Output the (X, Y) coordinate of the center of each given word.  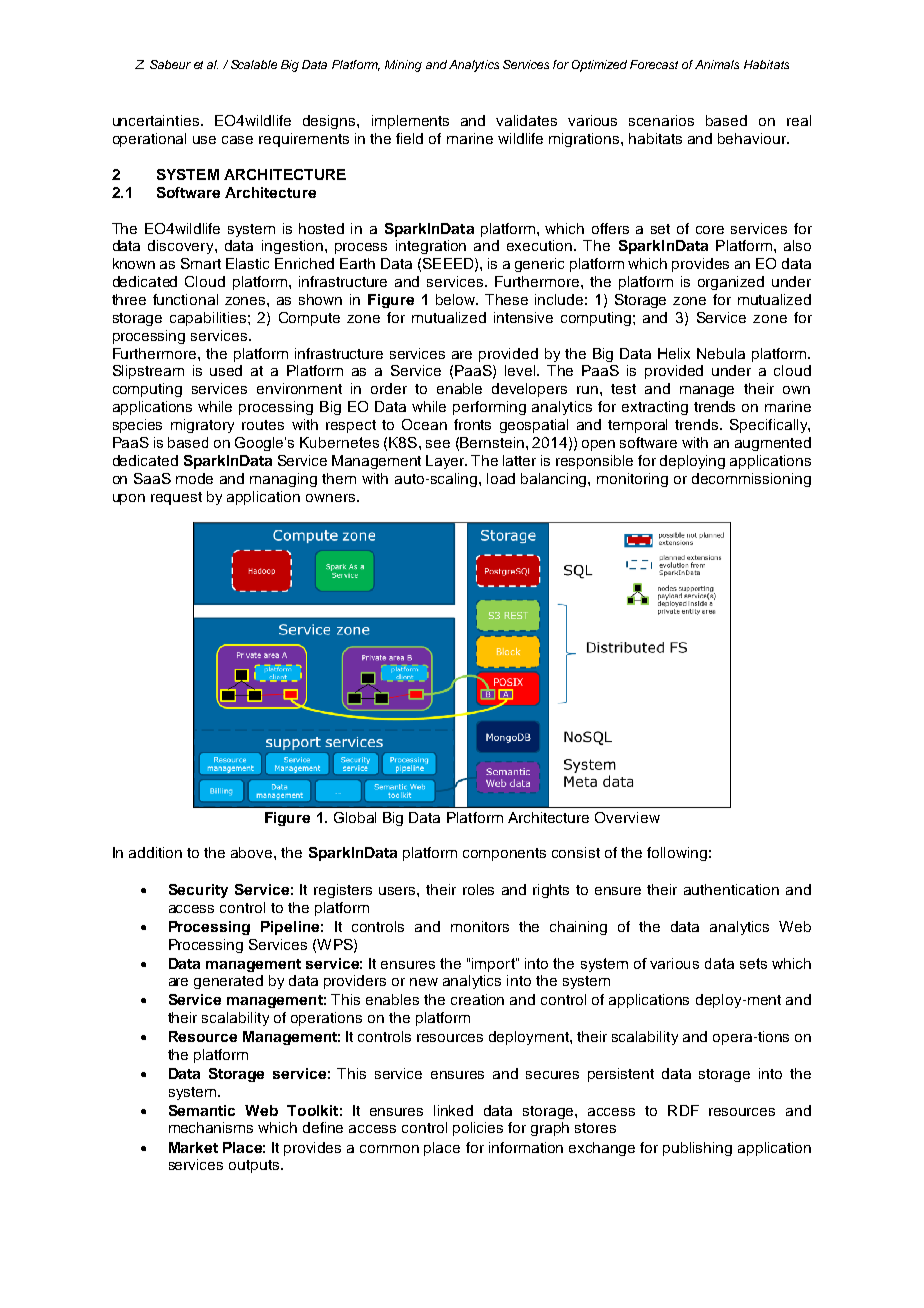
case (237, 140)
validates (526, 120)
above (253, 852)
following (677, 854)
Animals (717, 64)
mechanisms (211, 1127)
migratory (202, 426)
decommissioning (751, 480)
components (504, 854)
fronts (472, 424)
